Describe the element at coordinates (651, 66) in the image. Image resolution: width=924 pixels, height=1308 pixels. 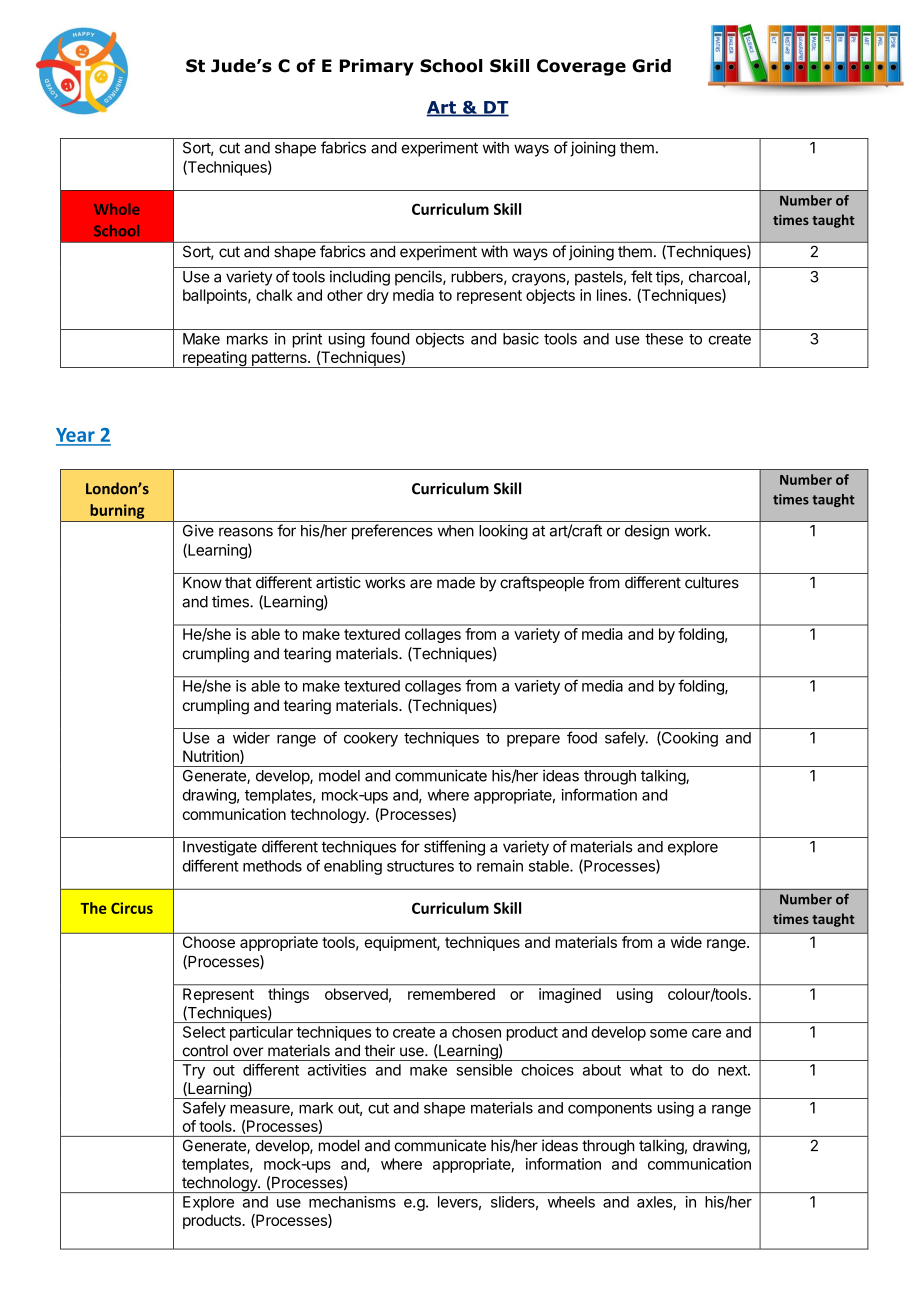
I see `Grid` at that location.
